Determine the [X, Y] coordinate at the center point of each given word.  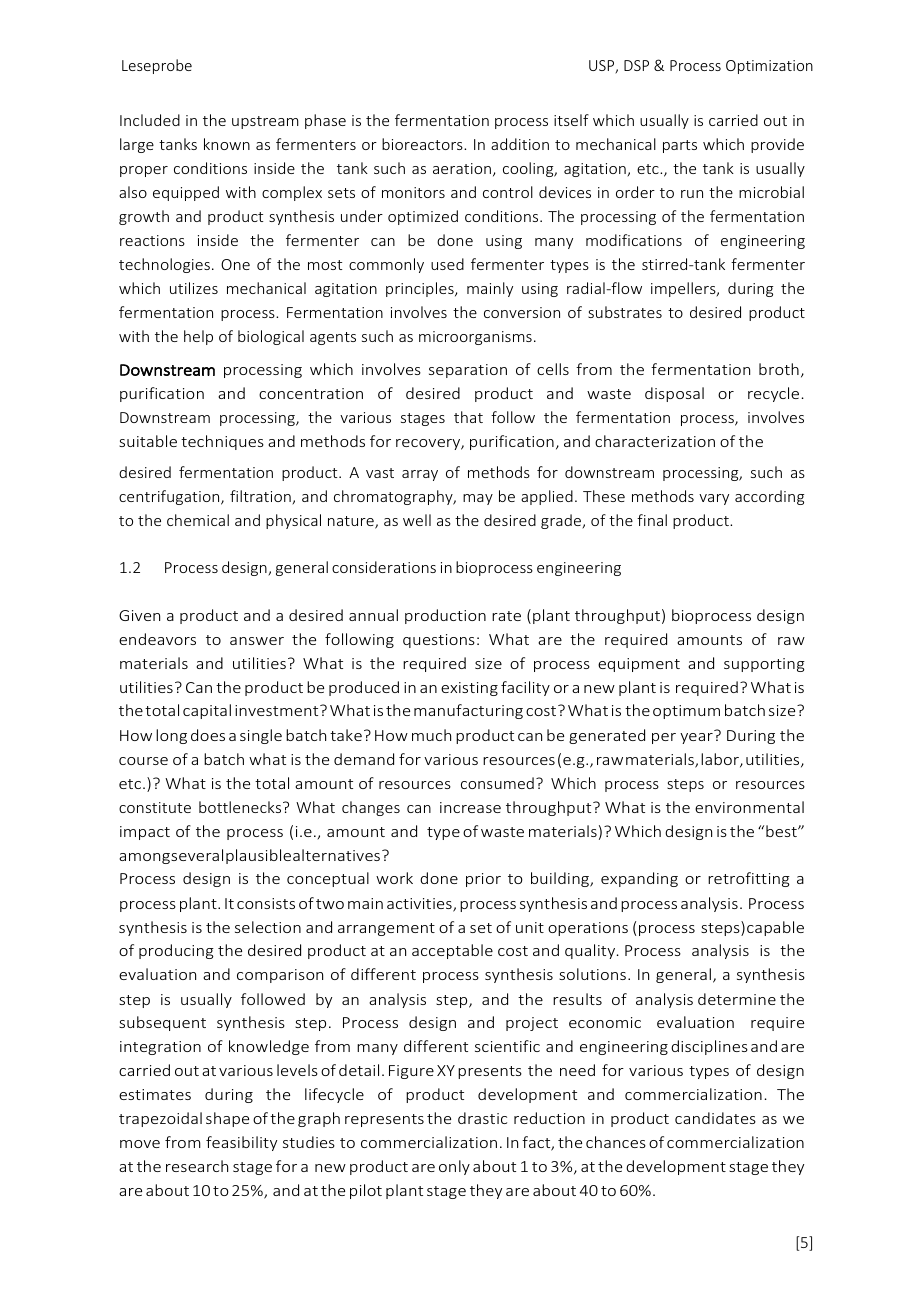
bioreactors [423, 144]
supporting [764, 665]
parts [680, 146]
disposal [674, 394]
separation [468, 371]
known [227, 144]
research [197, 1166]
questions [439, 641]
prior [483, 880]
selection [268, 927]
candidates [715, 1118]
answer [257, 641]
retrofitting [749, 879]
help [198, 337]
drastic [482, 1118]
